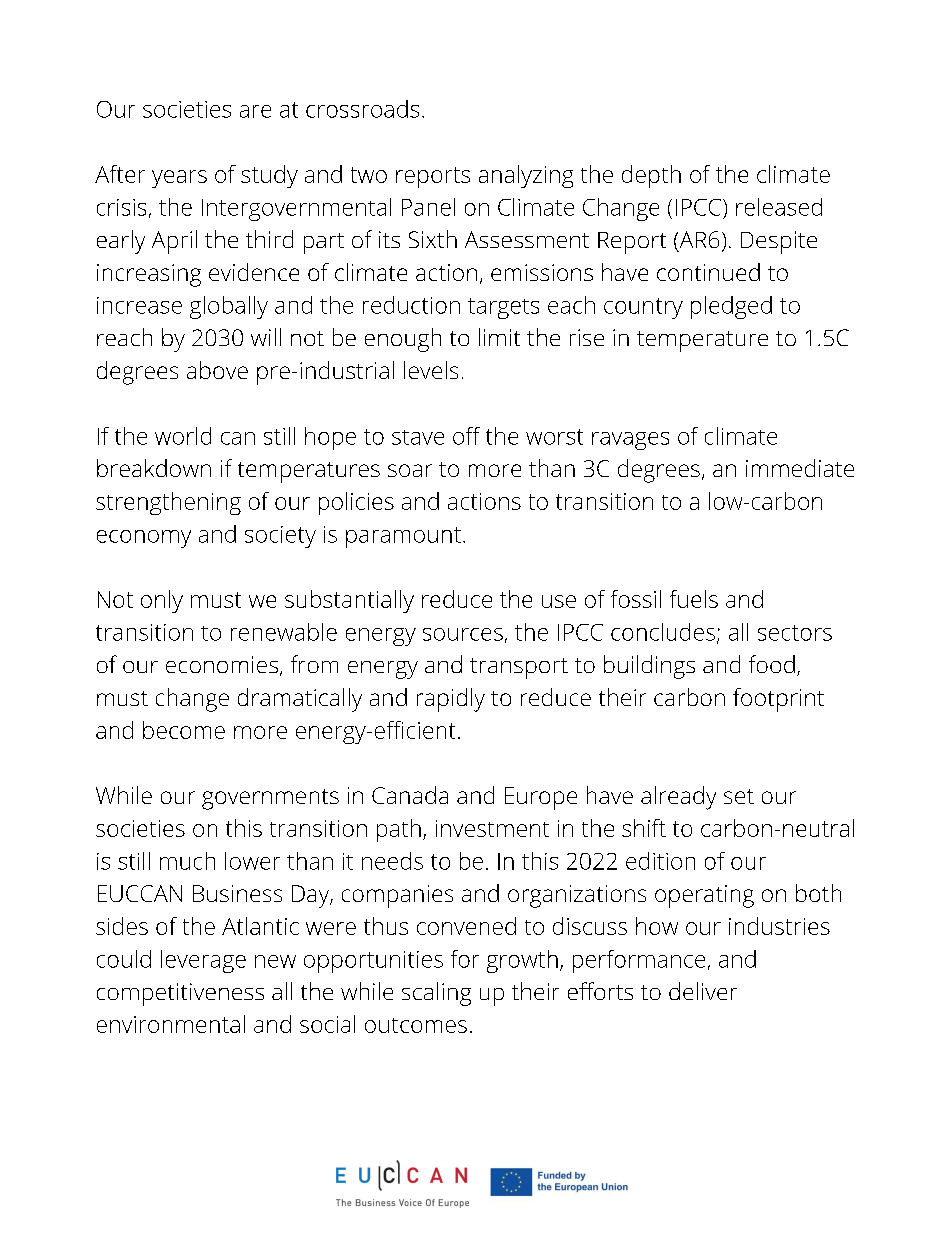 The height and width of the document is (1233, 952). I want to click on limit, so click(499, 337).
